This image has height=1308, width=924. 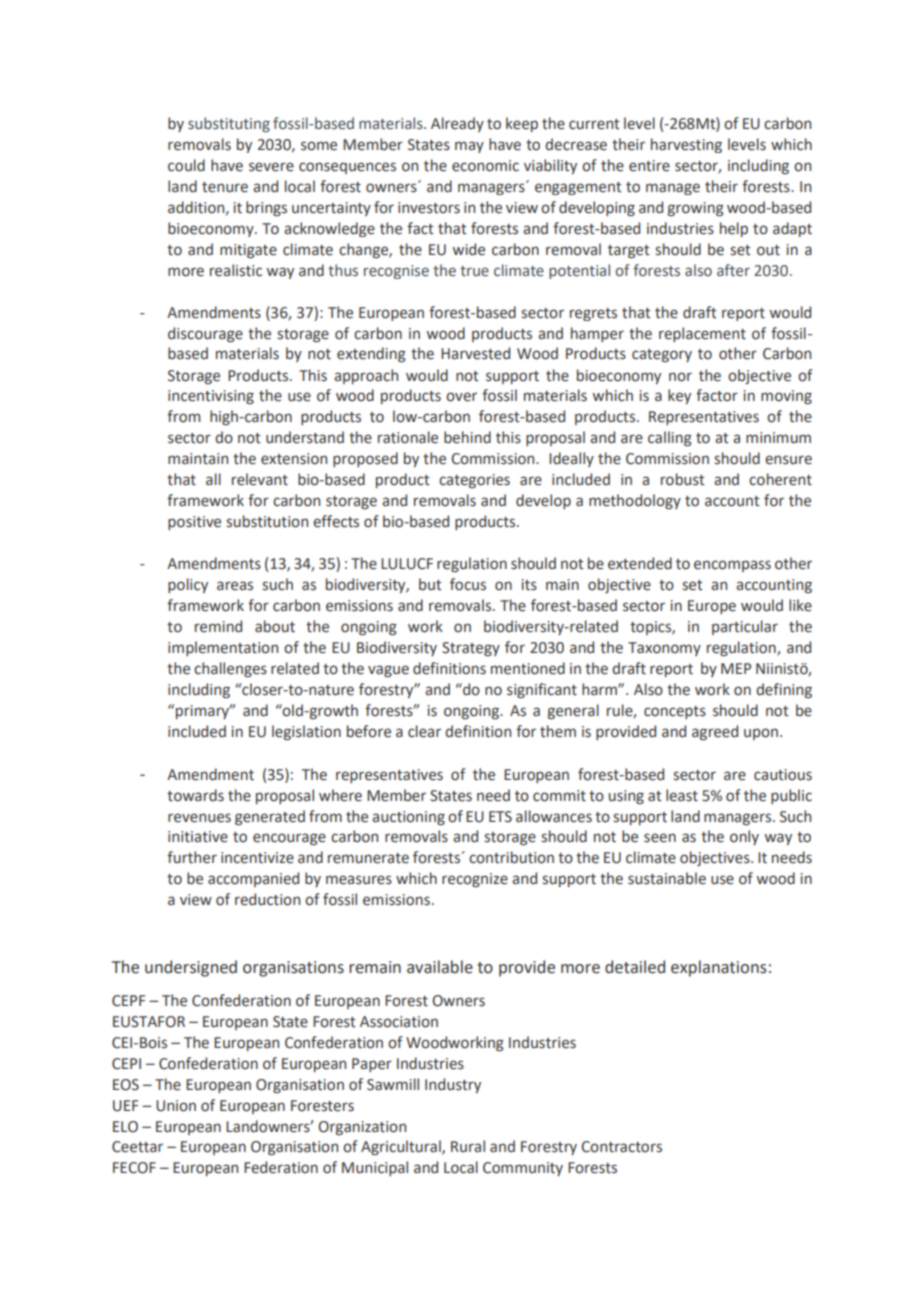 I want to click on Union, so click(x=176, y=1106).
